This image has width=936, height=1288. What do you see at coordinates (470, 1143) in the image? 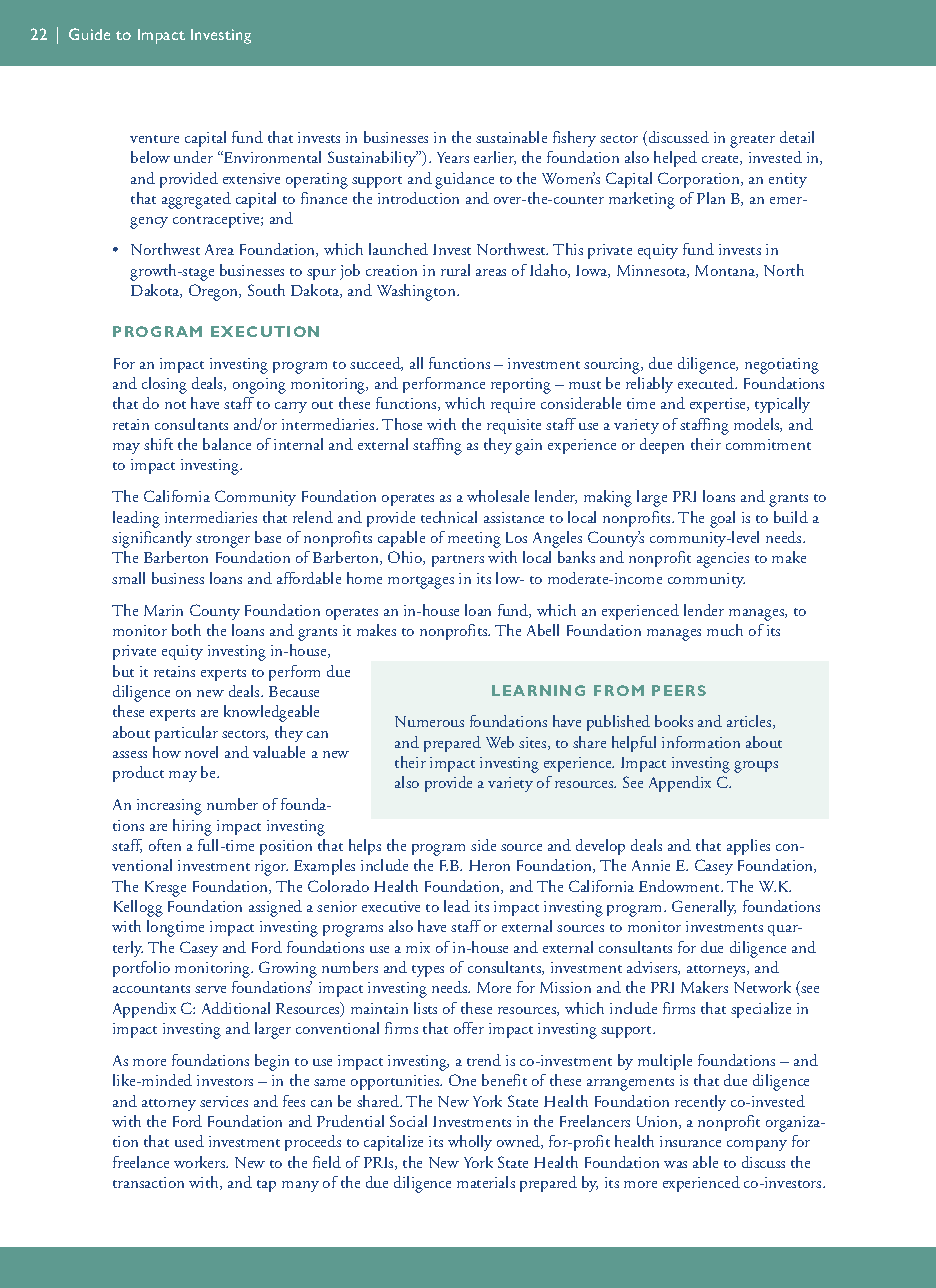
I see `wholly` at bounding box center [470, 1143].
